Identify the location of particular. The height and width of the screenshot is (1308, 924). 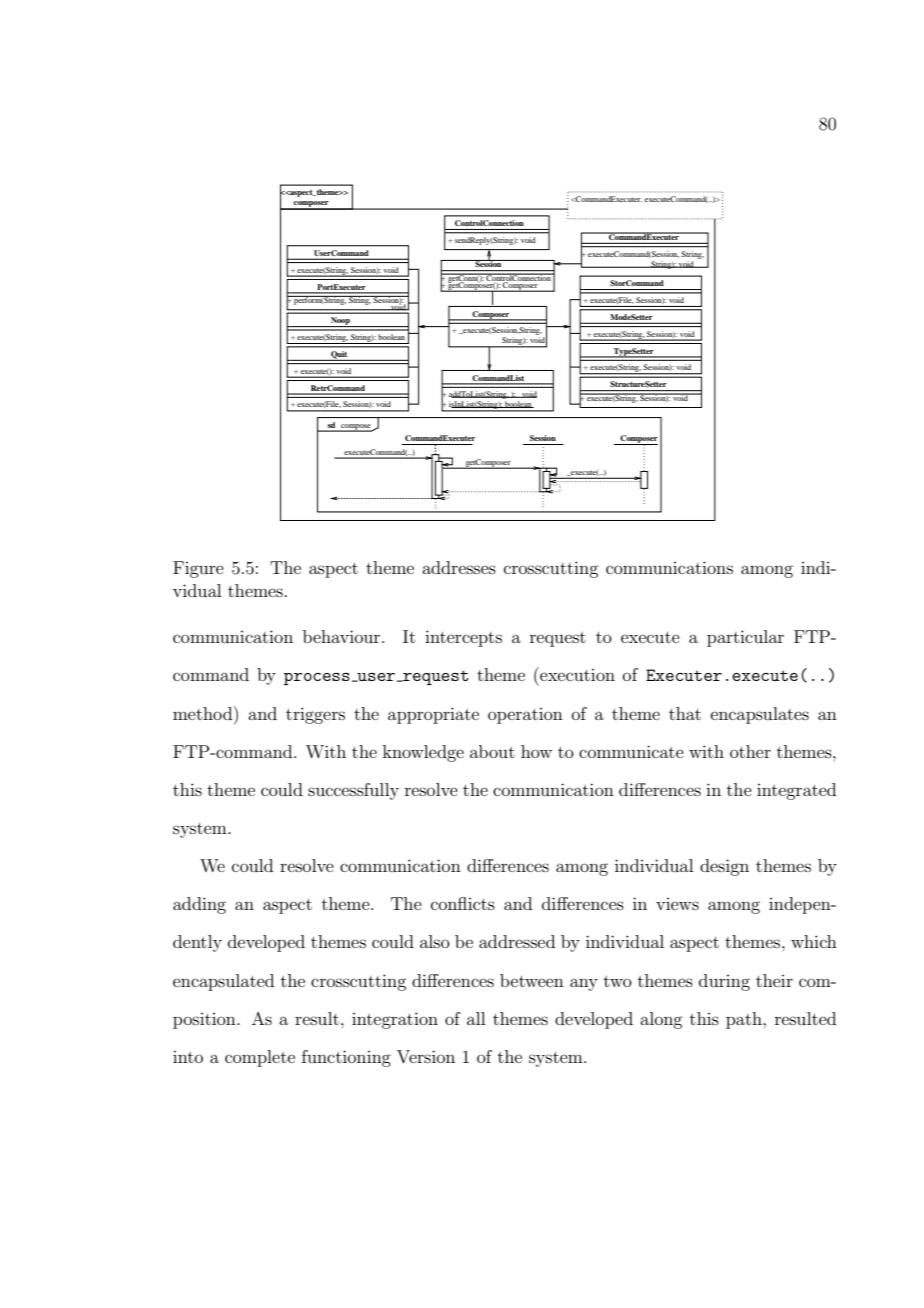
(745, 638).
